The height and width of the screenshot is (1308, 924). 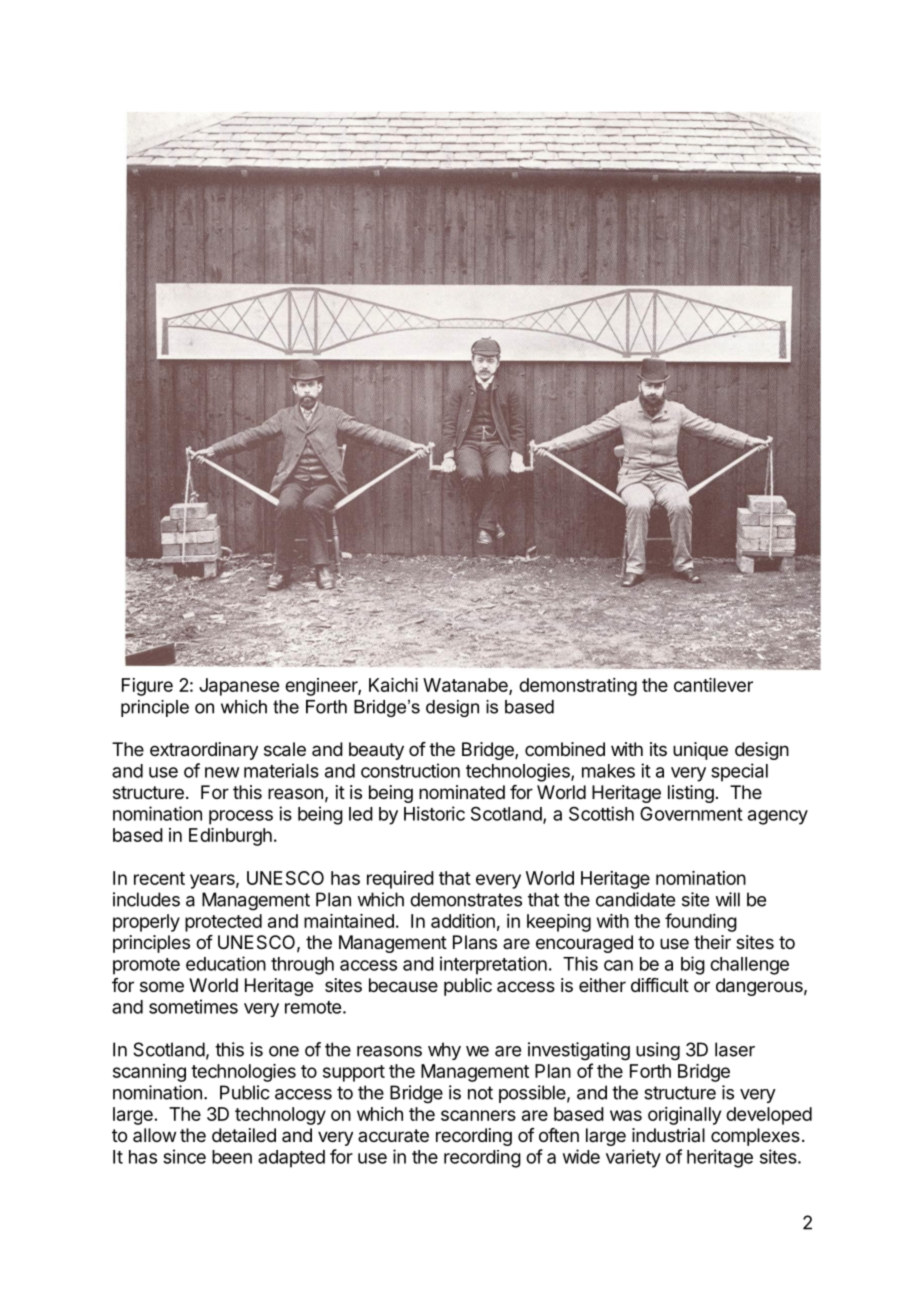 I want to click on one, so click(x=284, y=1051).
